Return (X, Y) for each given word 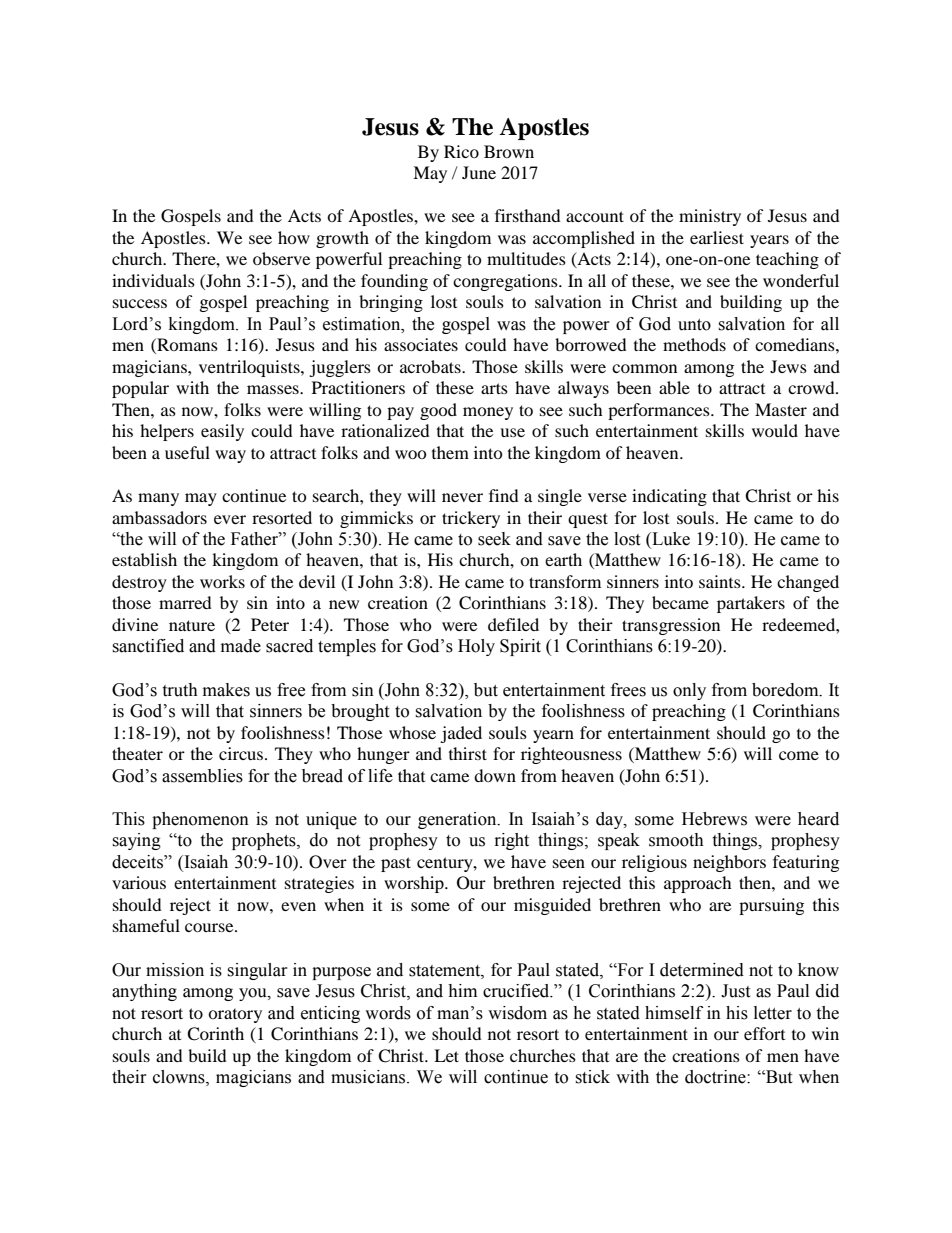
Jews (788, 366)
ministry (710, 217)
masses (274, 389)
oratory (235, 1016)
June (479, 172)
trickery (471, 519)
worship (415, 884)
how (294, 237)
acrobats (431, 366)
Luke (670, 540)
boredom (786, 690)
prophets (265, 841)
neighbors (729, 863)
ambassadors (159, 517)
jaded (461, 734)
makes (226, 690)
